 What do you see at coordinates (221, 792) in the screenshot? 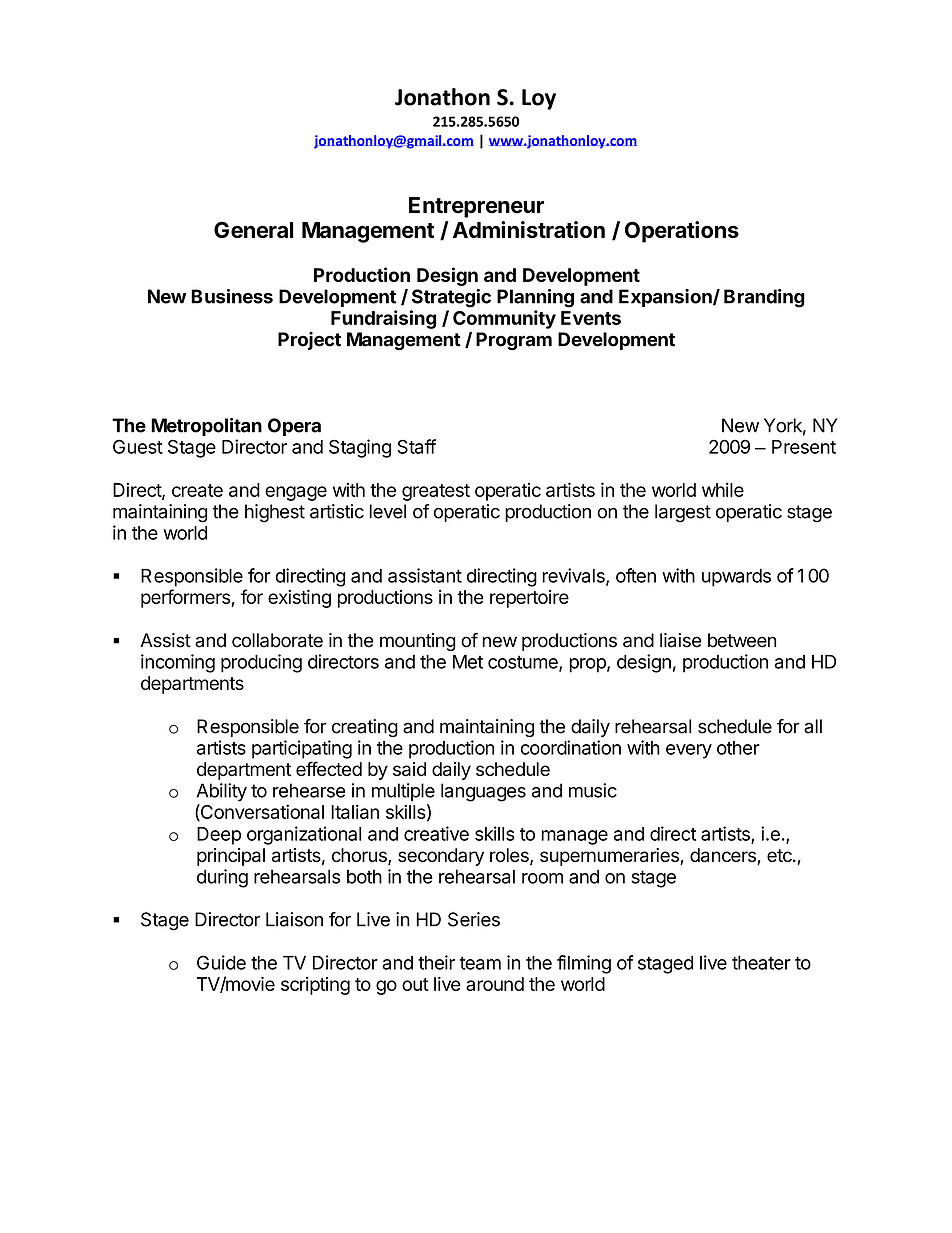
I see `Ability` at bounding box center [221, 792].
